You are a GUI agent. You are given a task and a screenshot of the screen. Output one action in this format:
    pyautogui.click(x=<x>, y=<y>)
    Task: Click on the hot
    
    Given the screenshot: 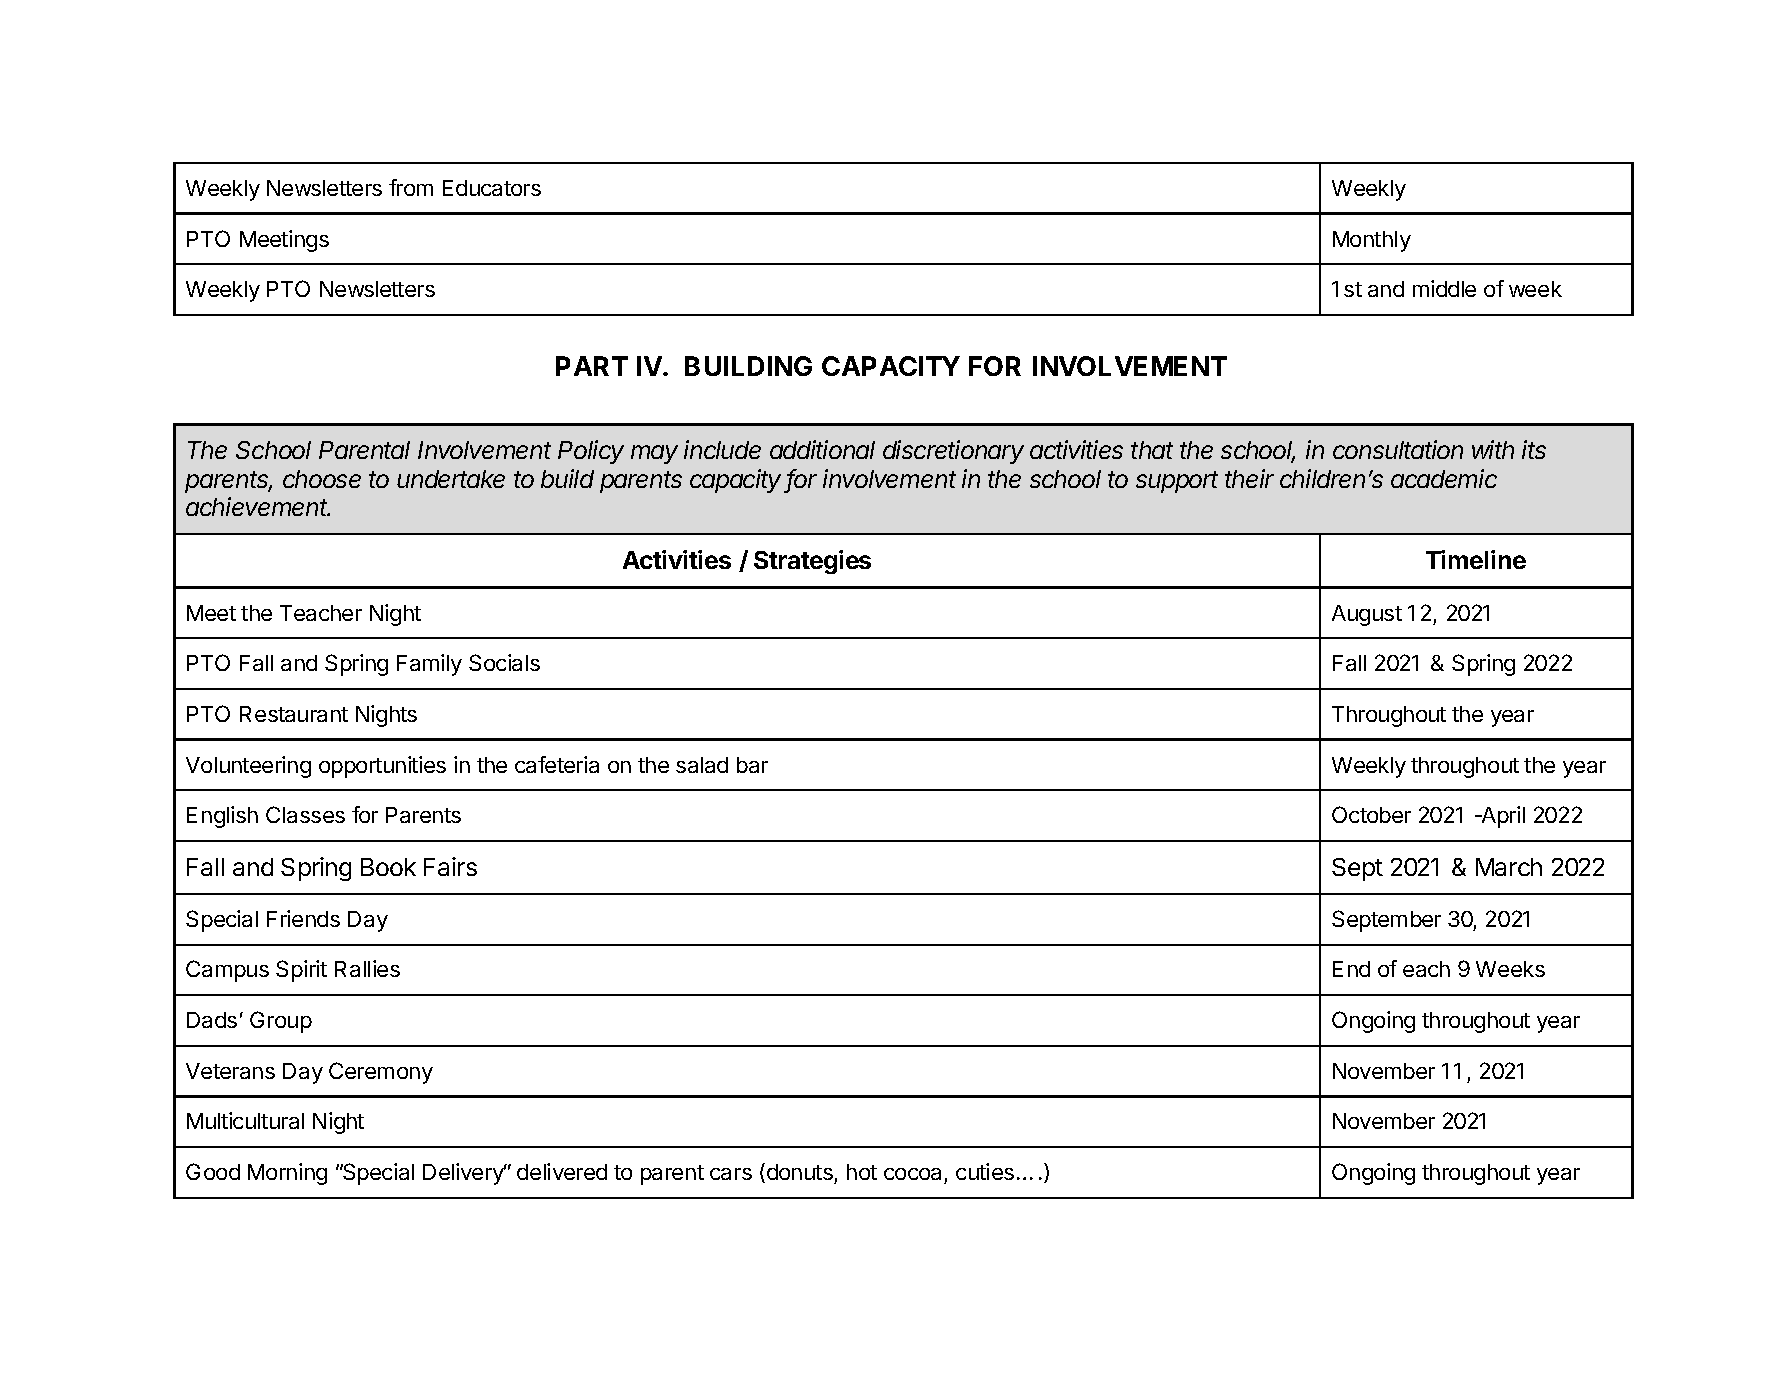 What is the action you would take?
    pyautogui.click(x=862, y=1172)
